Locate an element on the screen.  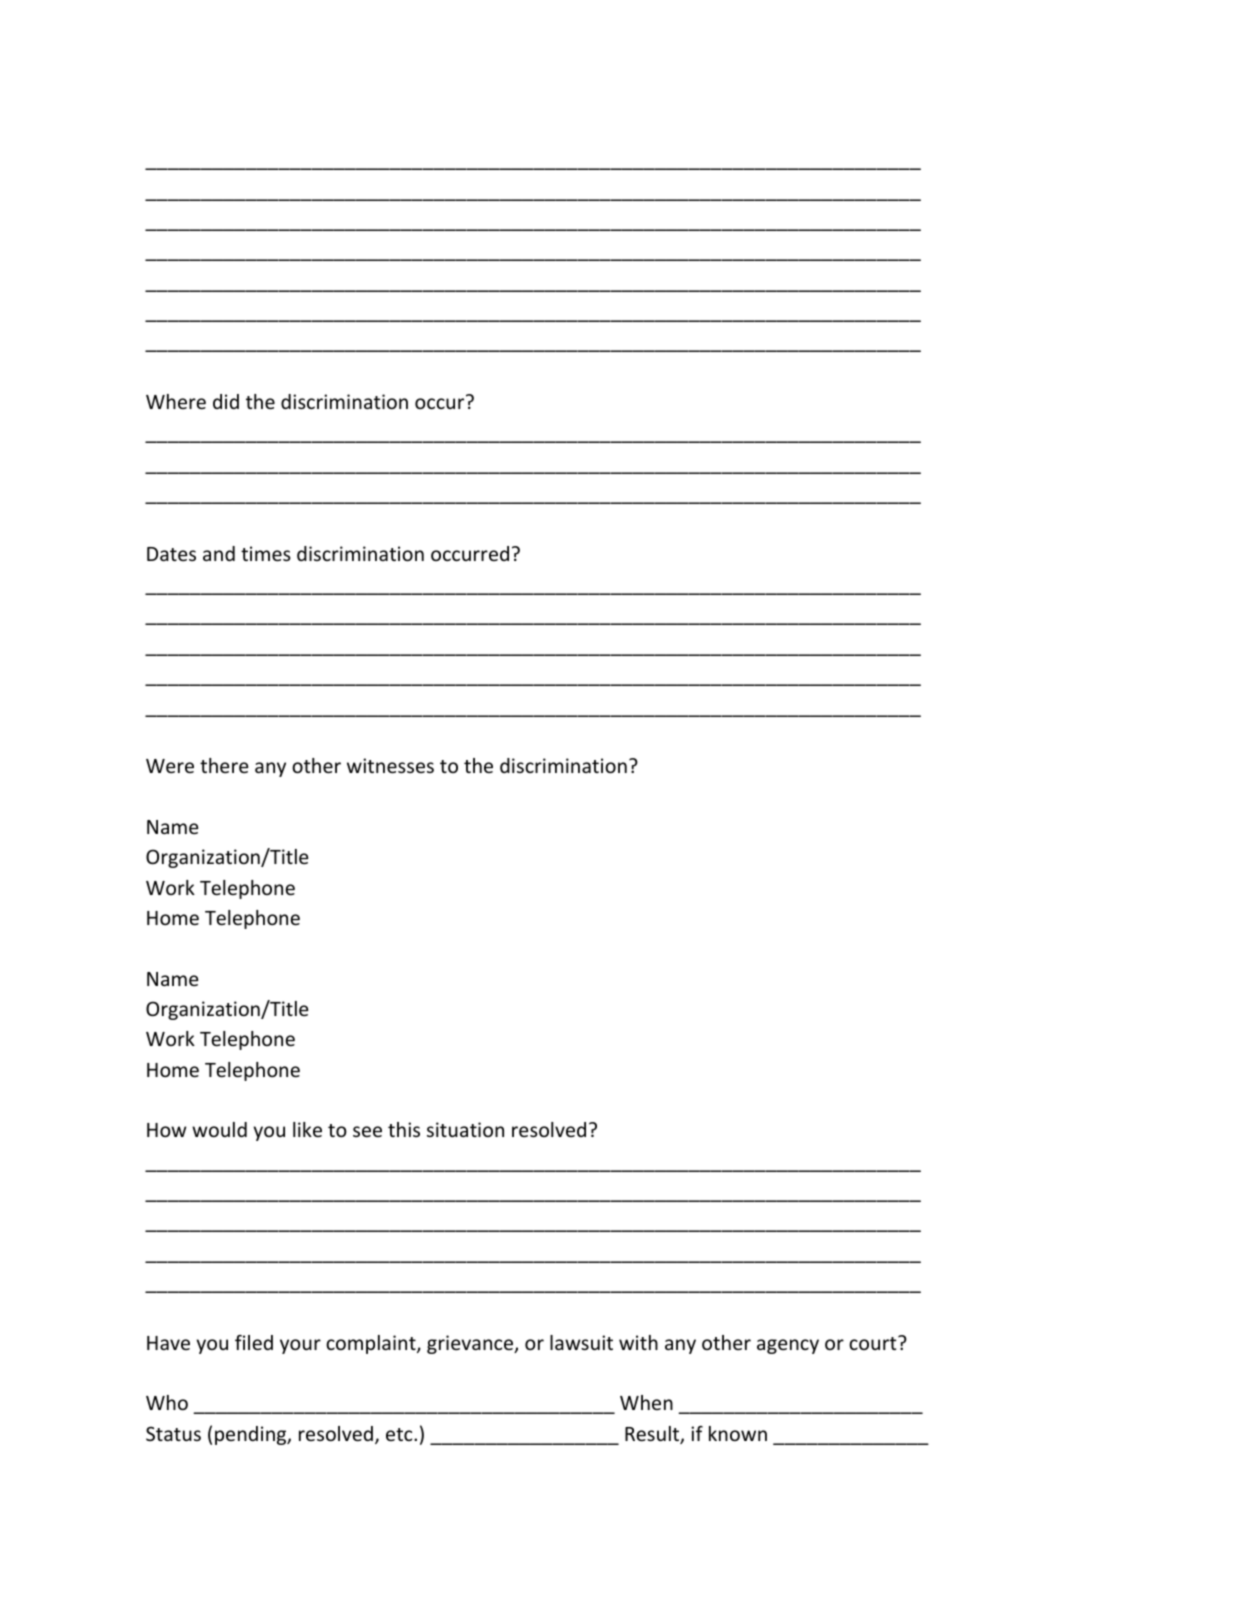
times is located at coordinates (266, 553).
